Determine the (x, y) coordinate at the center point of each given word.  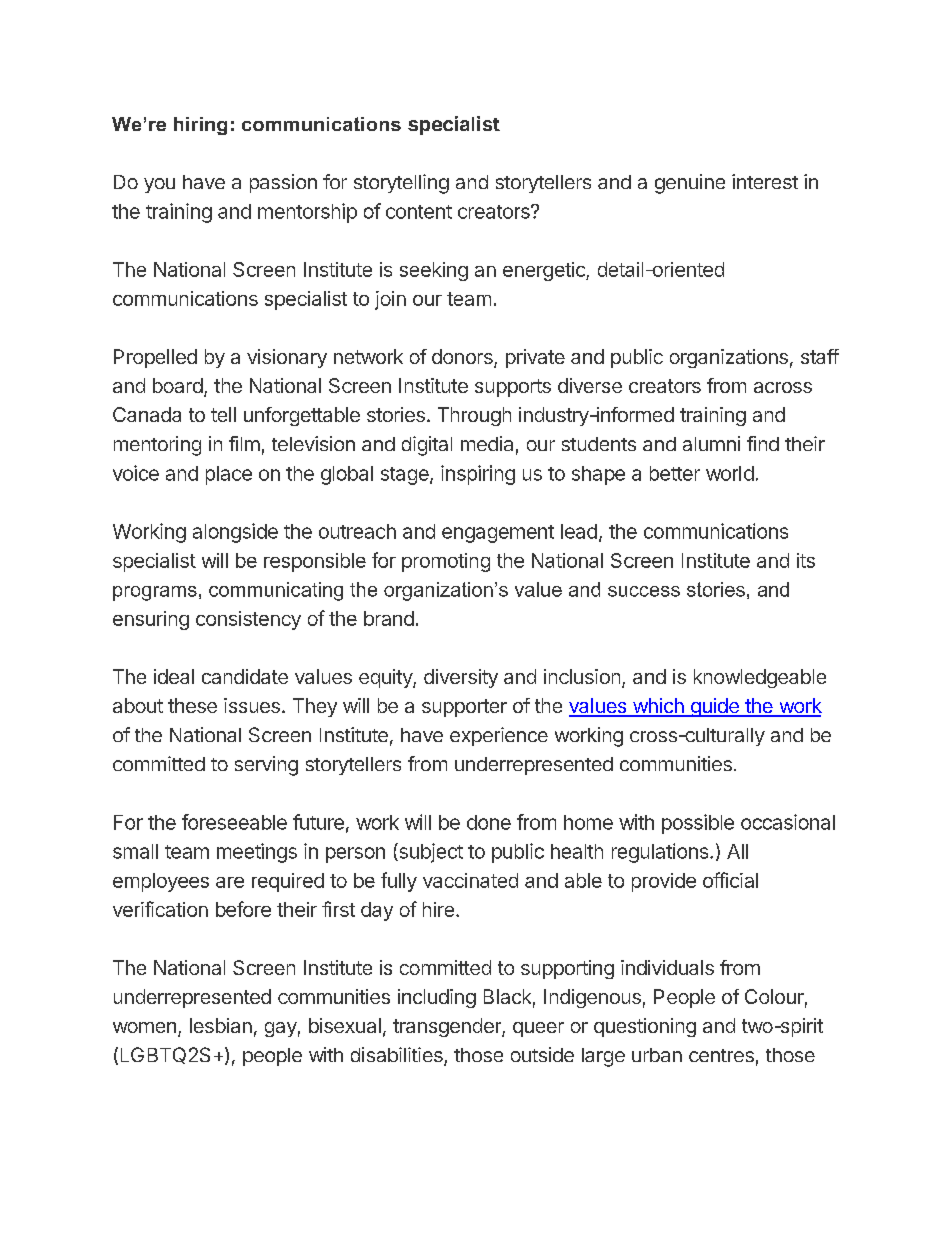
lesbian (221, 1025)
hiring (200, 126)
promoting (446, 562)
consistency (248, 620)
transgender (448, 1027)
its (806, 560)
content (419, 212)
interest (765, 181)
